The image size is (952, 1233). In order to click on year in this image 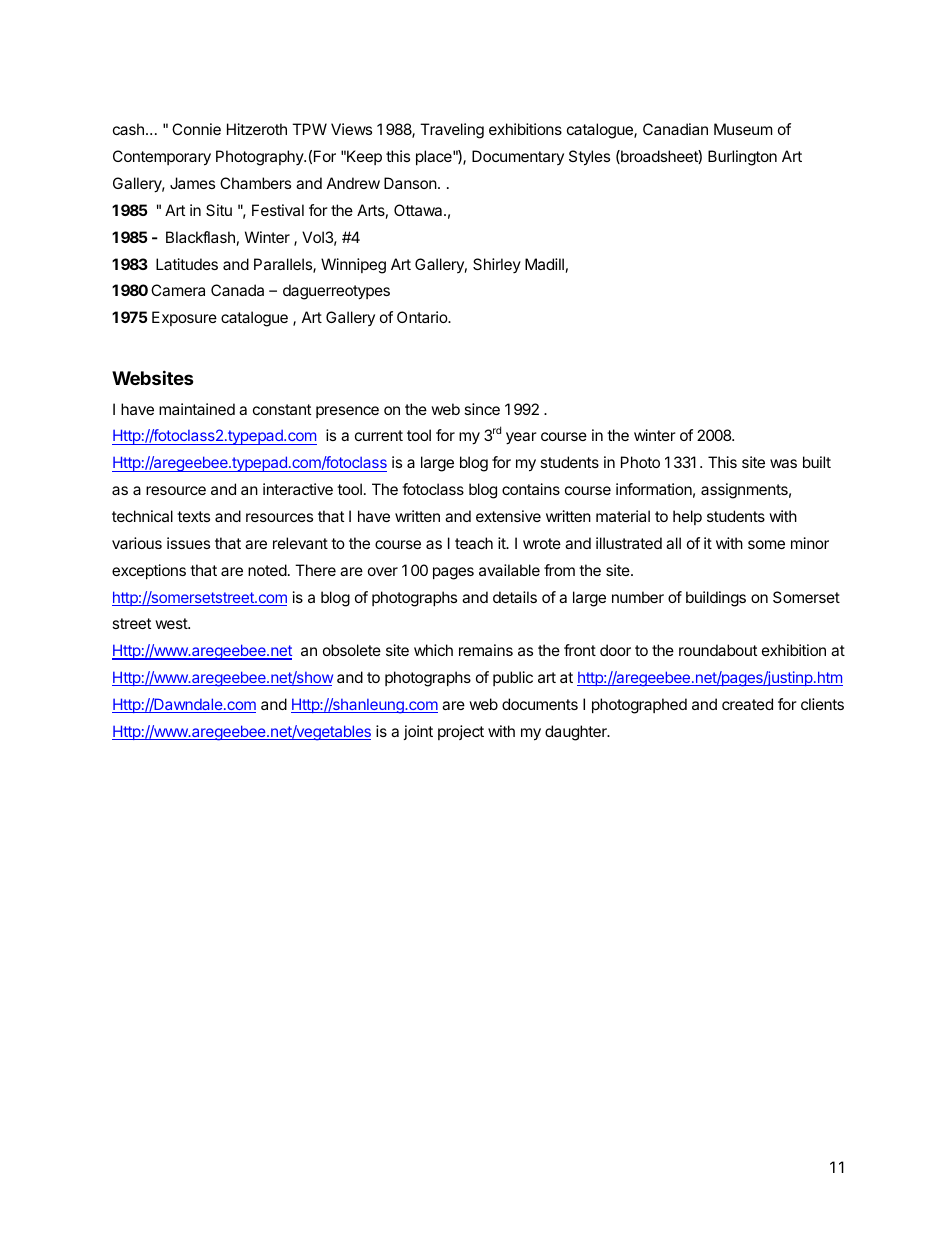, I will do `click(521, 438)`.
